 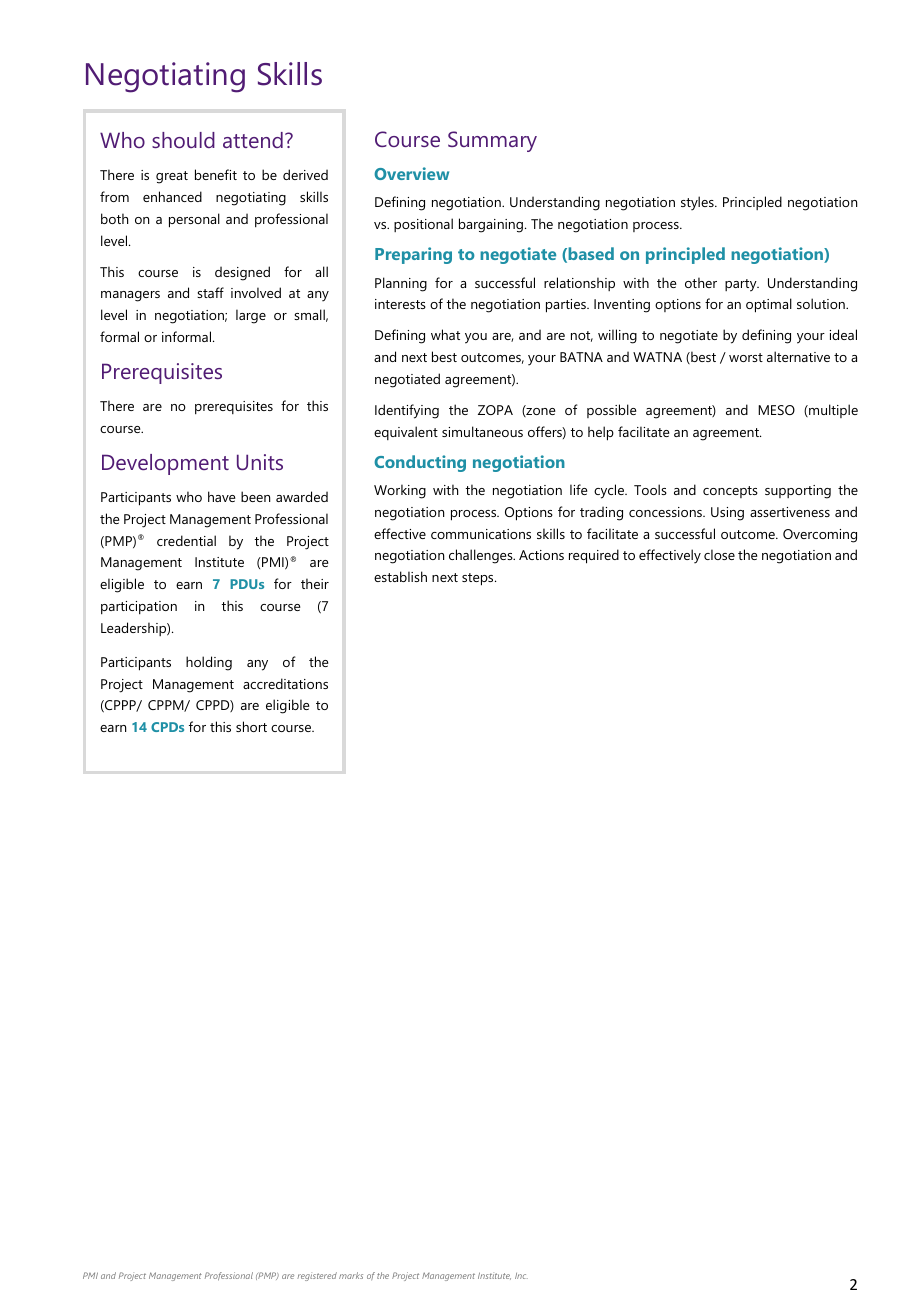 What do you see at coordinates (209, 663) in the document?
I see `holding` at bounding box center [209, 663].
